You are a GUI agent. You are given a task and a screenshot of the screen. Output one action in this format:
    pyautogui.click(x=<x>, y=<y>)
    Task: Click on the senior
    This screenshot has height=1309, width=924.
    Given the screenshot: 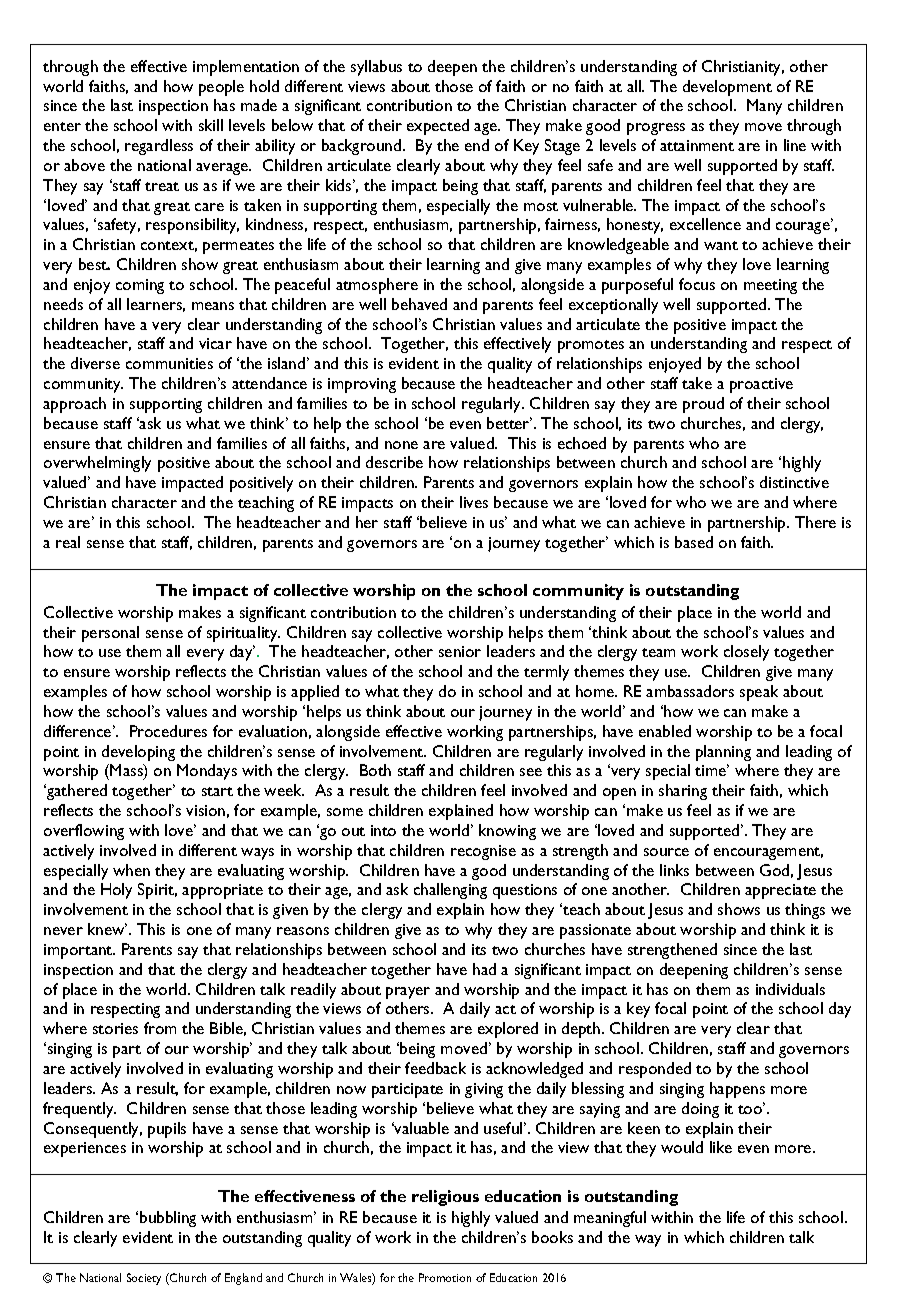 What is the action you would take?
    pyautogui.click(x=460, y=651)
